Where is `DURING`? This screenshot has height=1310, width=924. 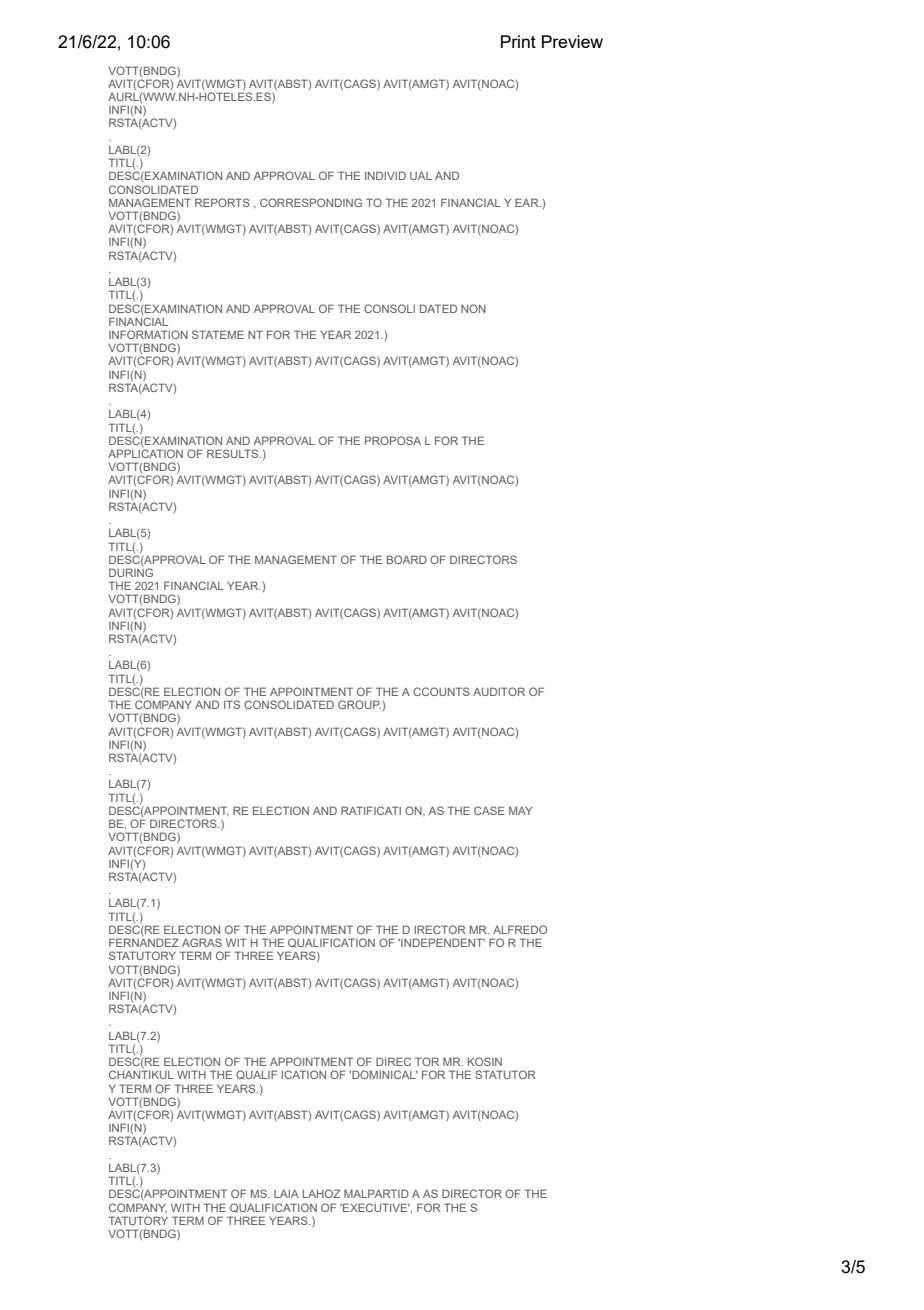 DURING is located at coordinates (131, 571).
